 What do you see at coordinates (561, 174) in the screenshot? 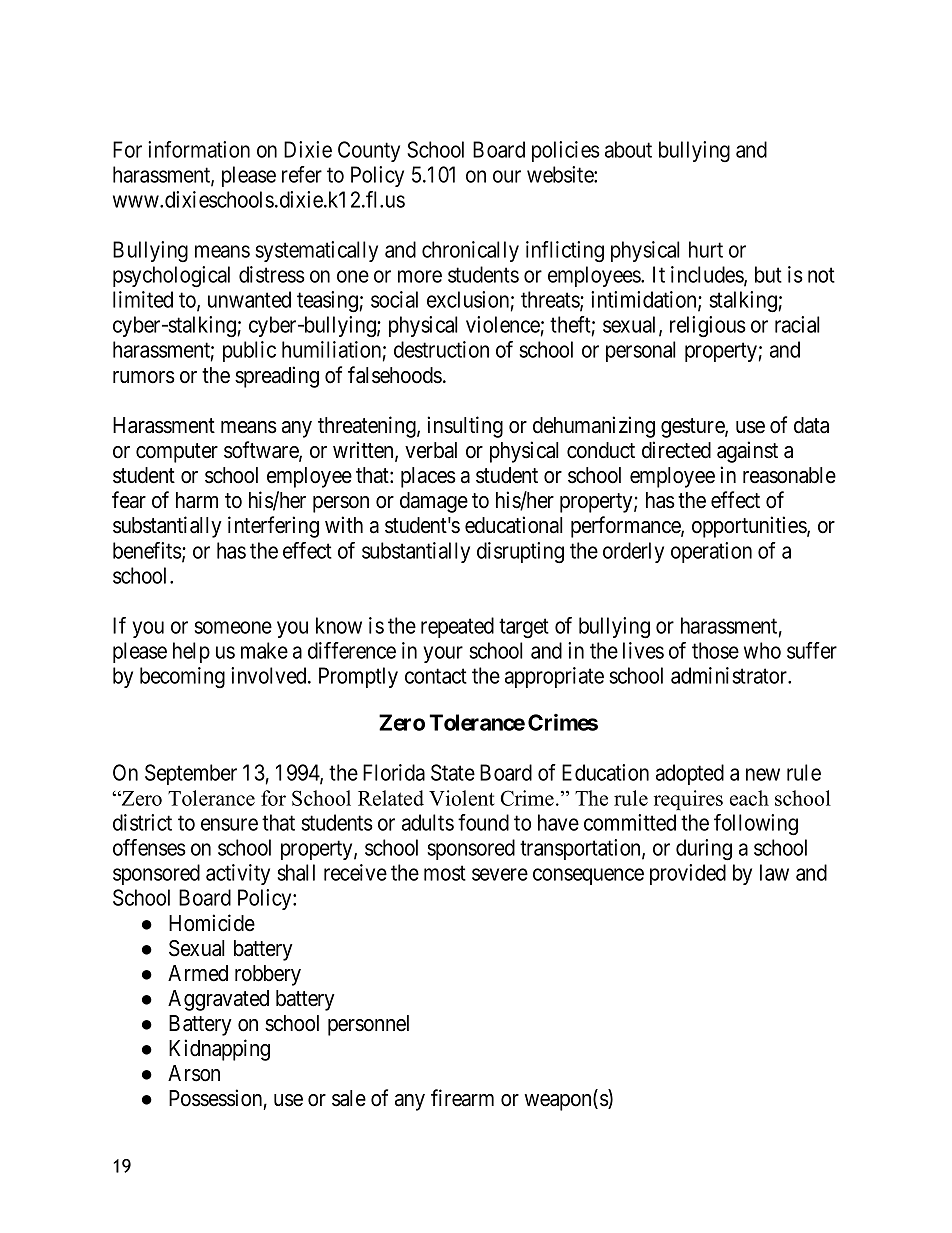
I see `website` at bounding box center [561, 174].
